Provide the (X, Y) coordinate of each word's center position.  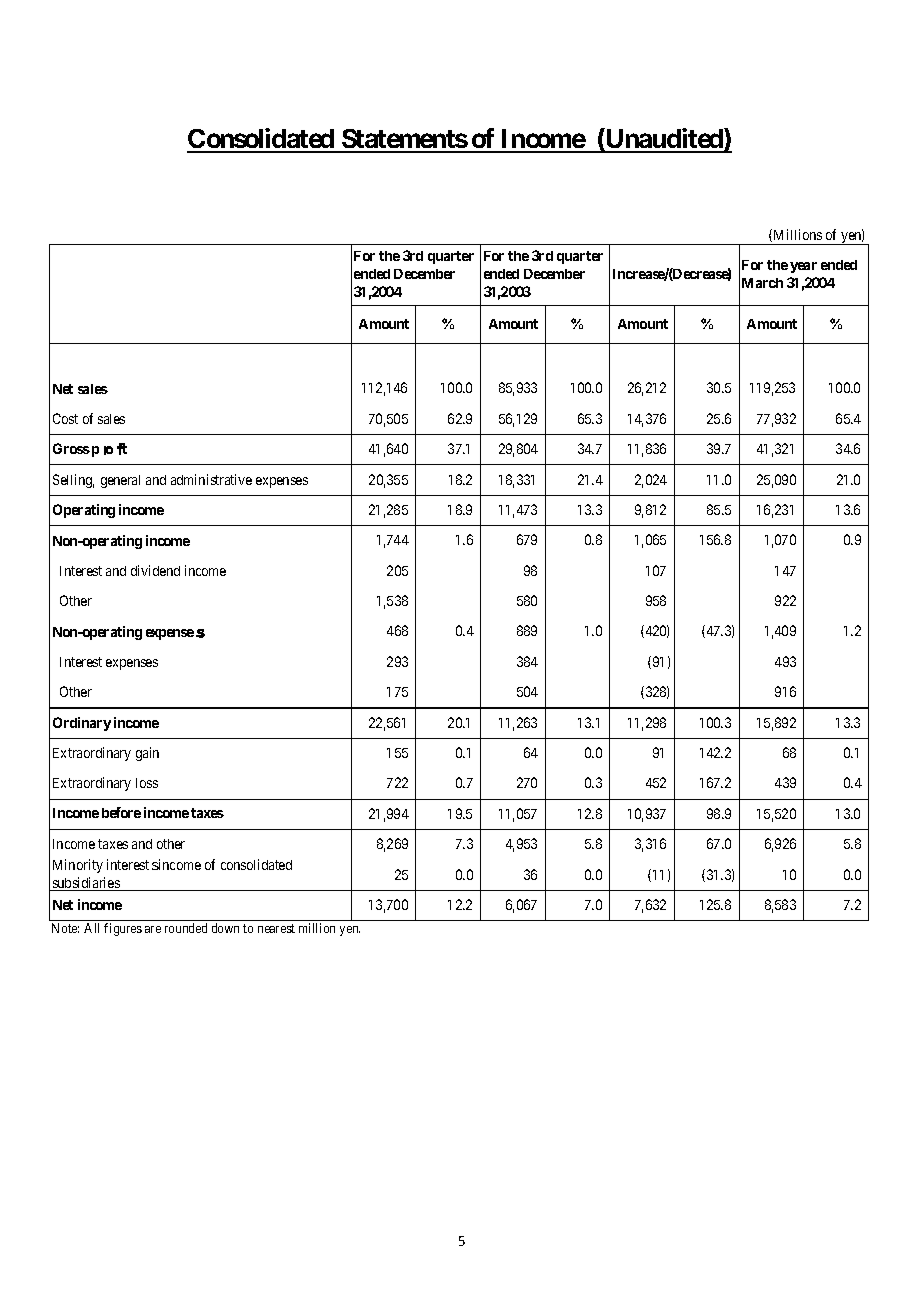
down (225, 928)
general (120, 481)
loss (147, 783)
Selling (73, 481)
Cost (65, 418)
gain (147, 754)
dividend (155, 570)
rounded (186, 928)
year (803, 267)
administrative (211, 479)
